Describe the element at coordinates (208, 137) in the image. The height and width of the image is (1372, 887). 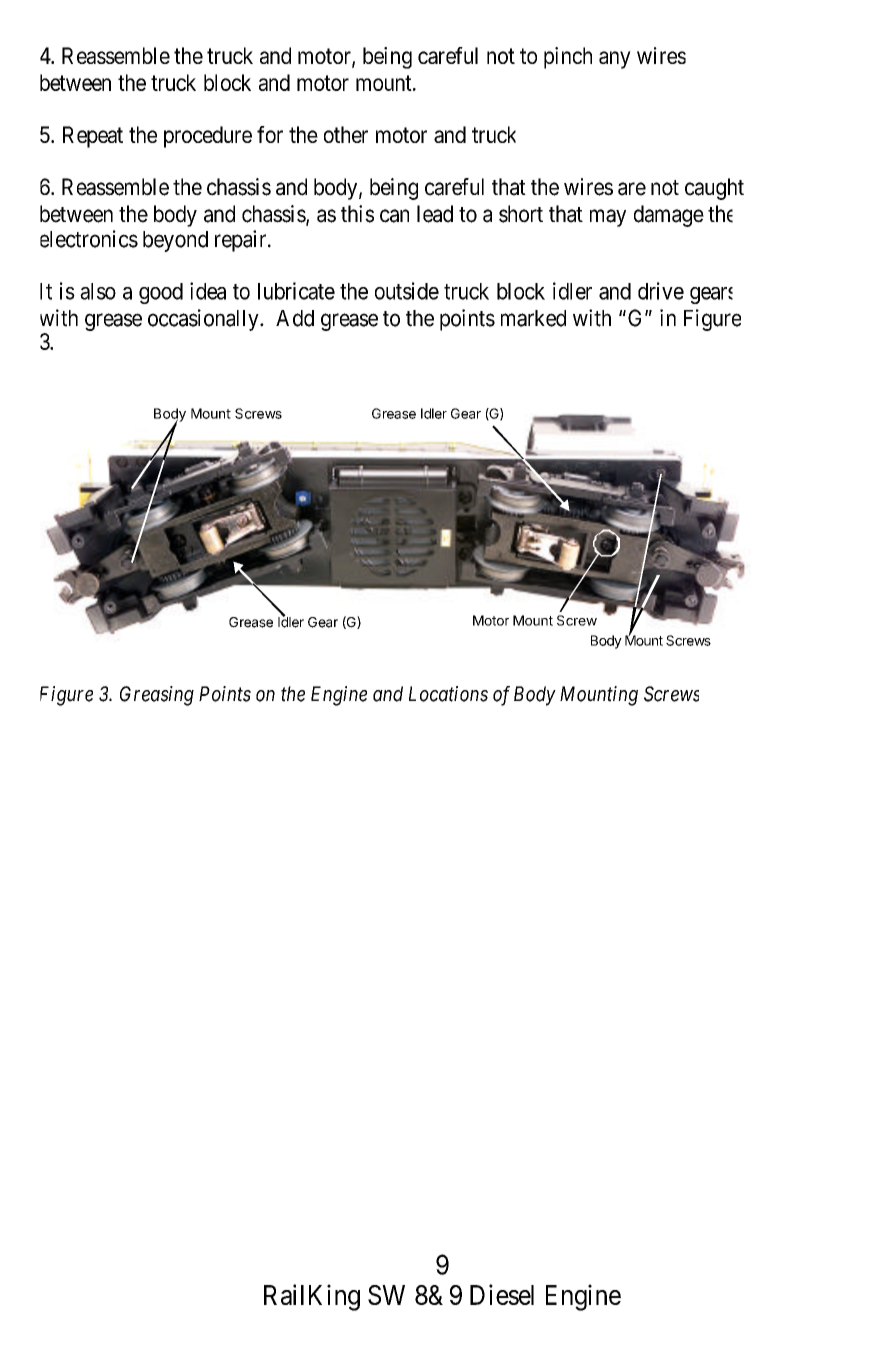
I see `procedure` at that location.
